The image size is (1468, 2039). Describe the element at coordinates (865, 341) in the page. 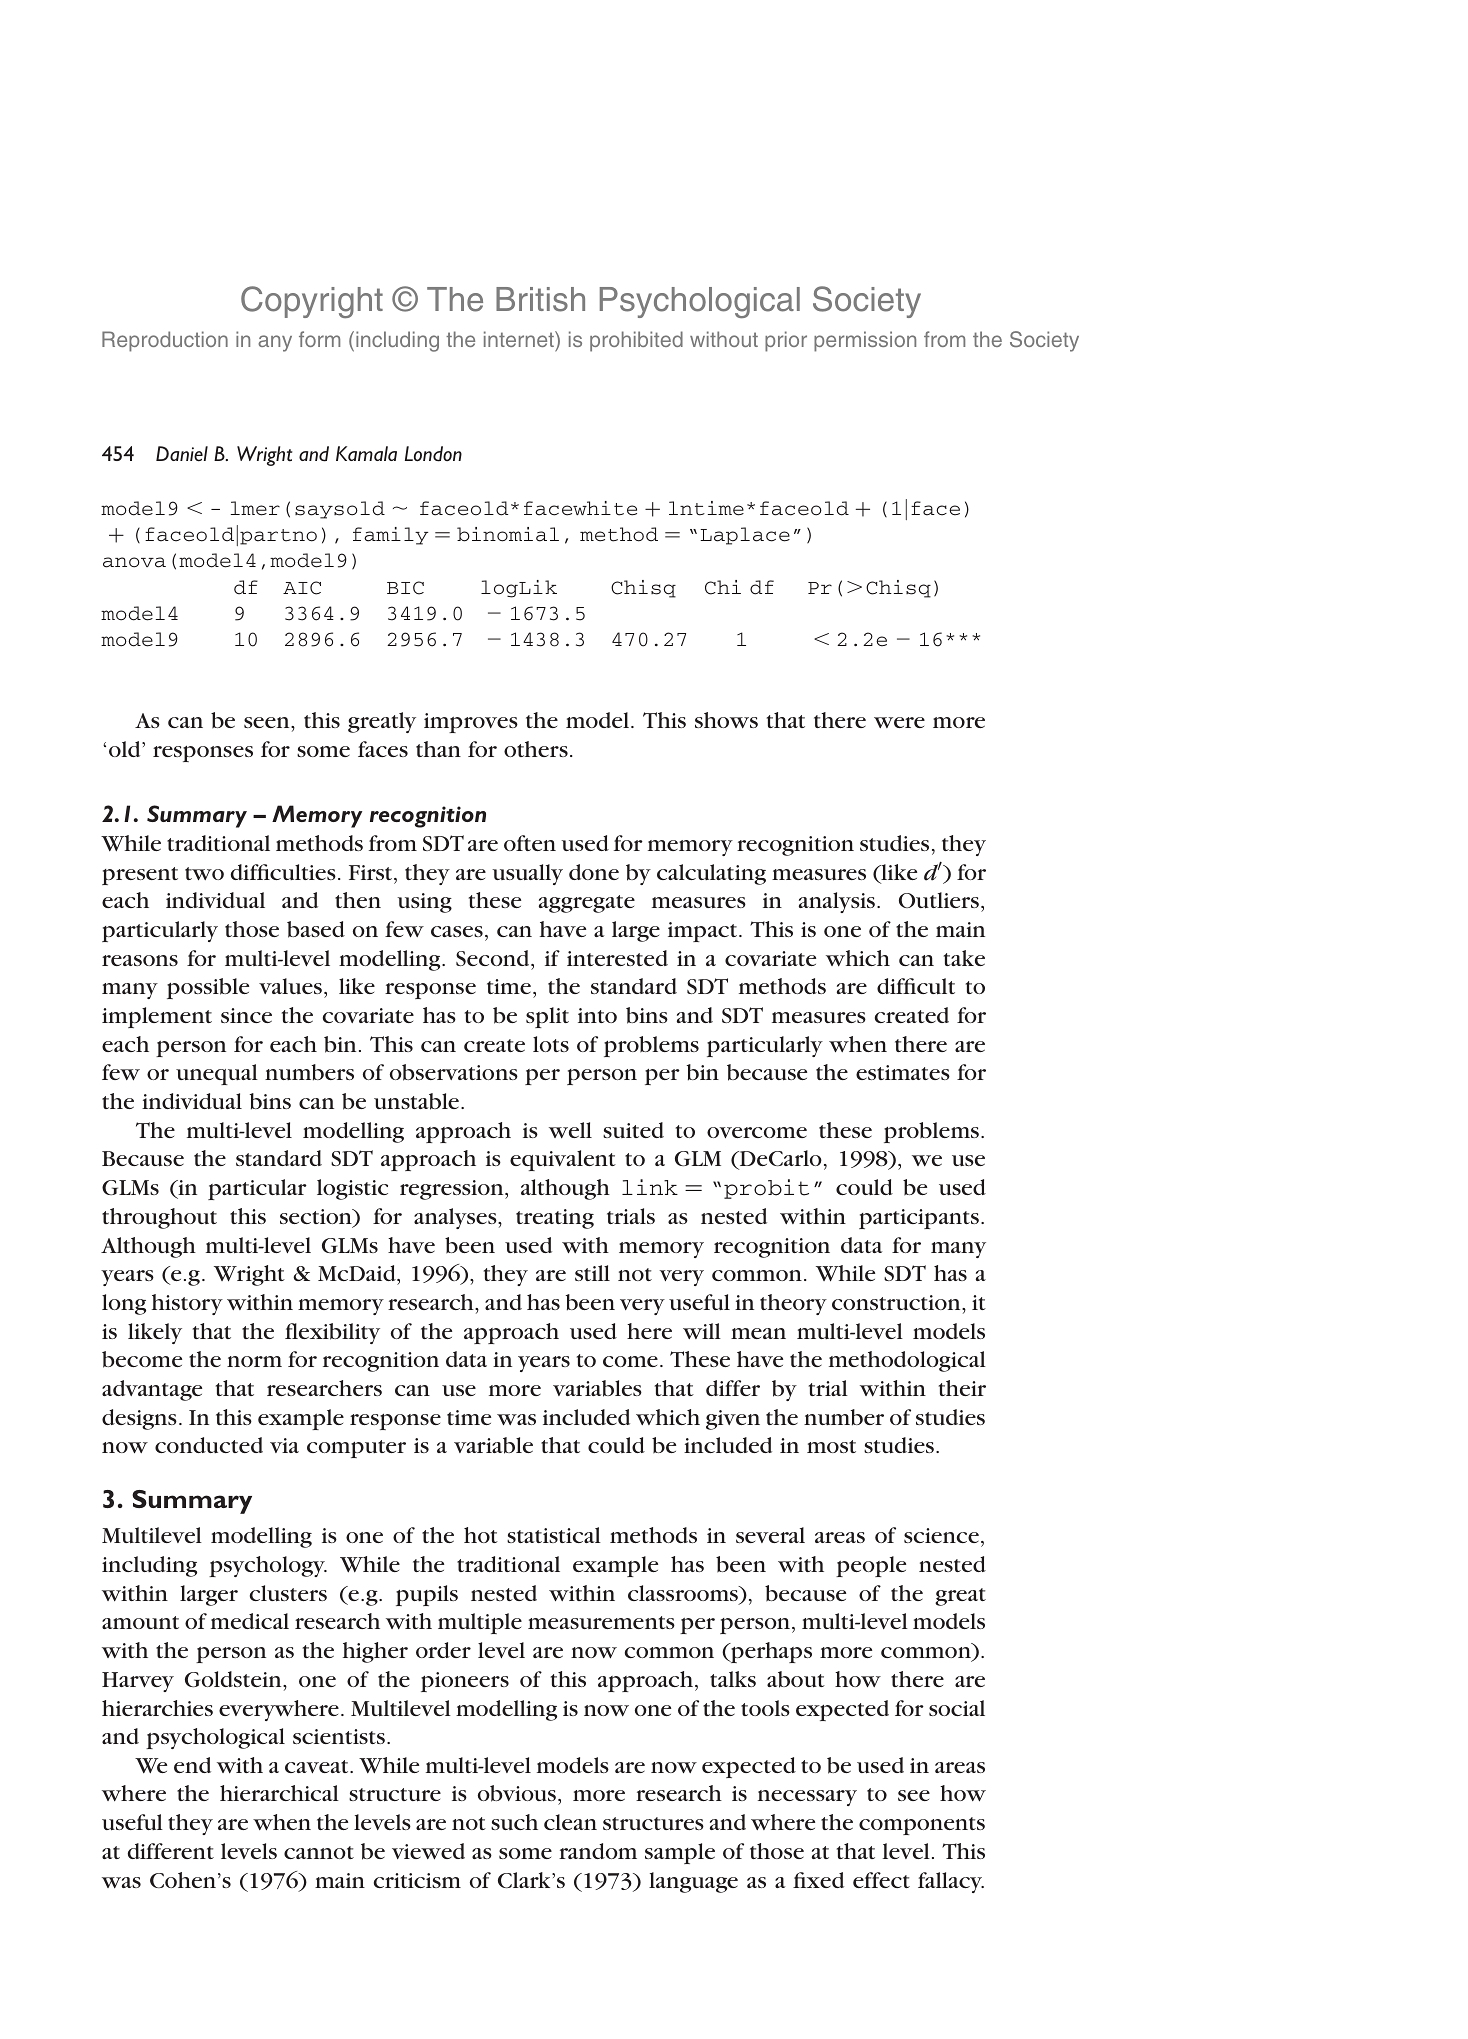

I see `permission` at that location.
